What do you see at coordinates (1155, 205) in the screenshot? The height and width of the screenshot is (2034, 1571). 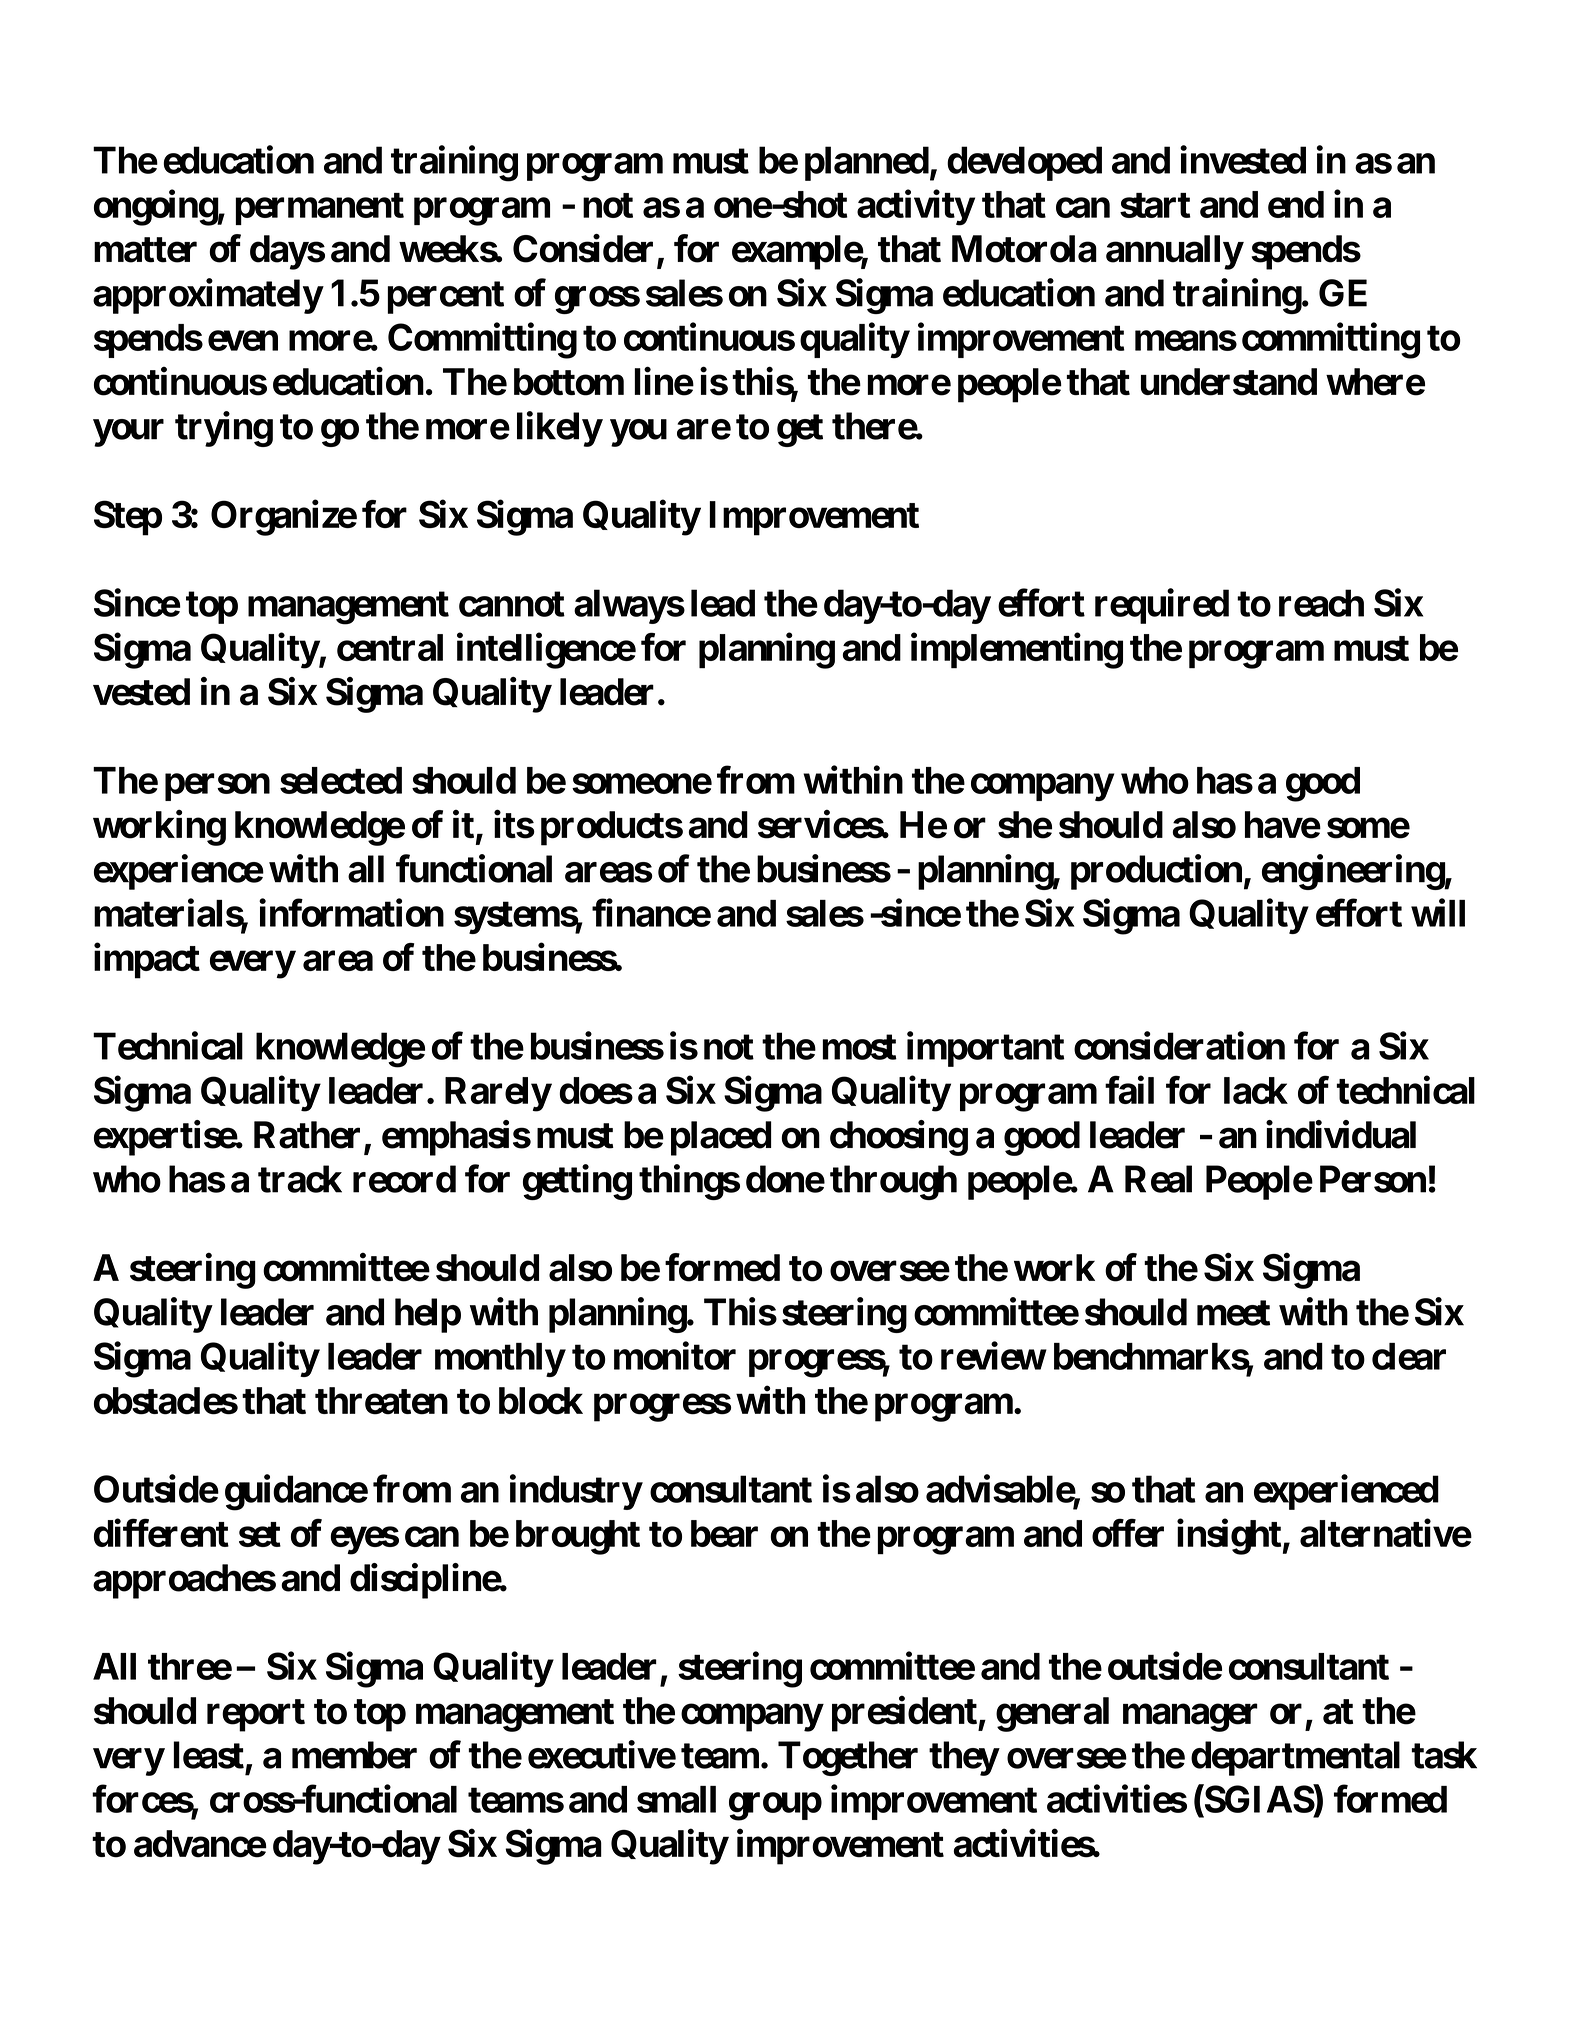 I see `start` at bounding box center [1155, 205].
